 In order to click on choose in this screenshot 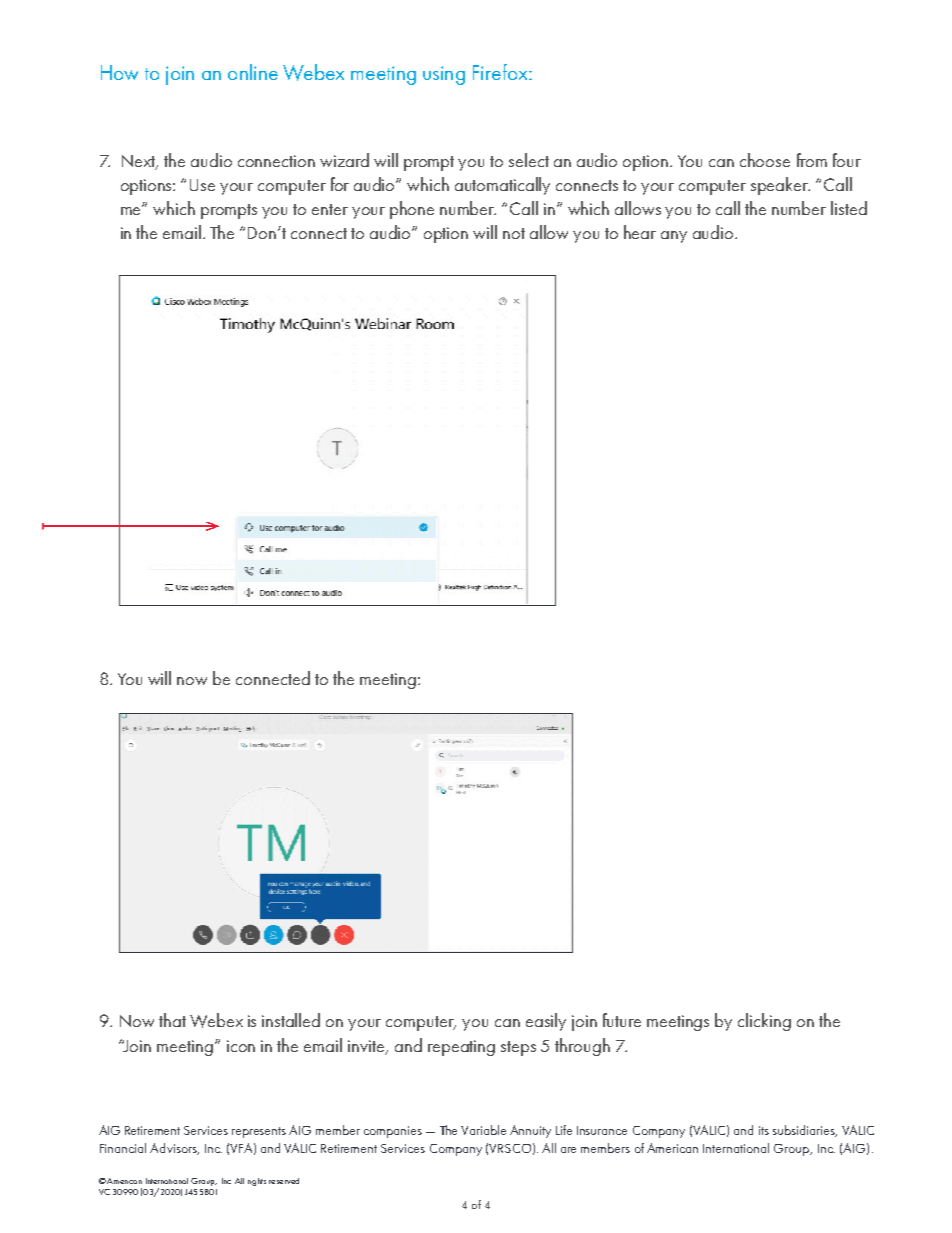, I will do `click(765, 160)`.
